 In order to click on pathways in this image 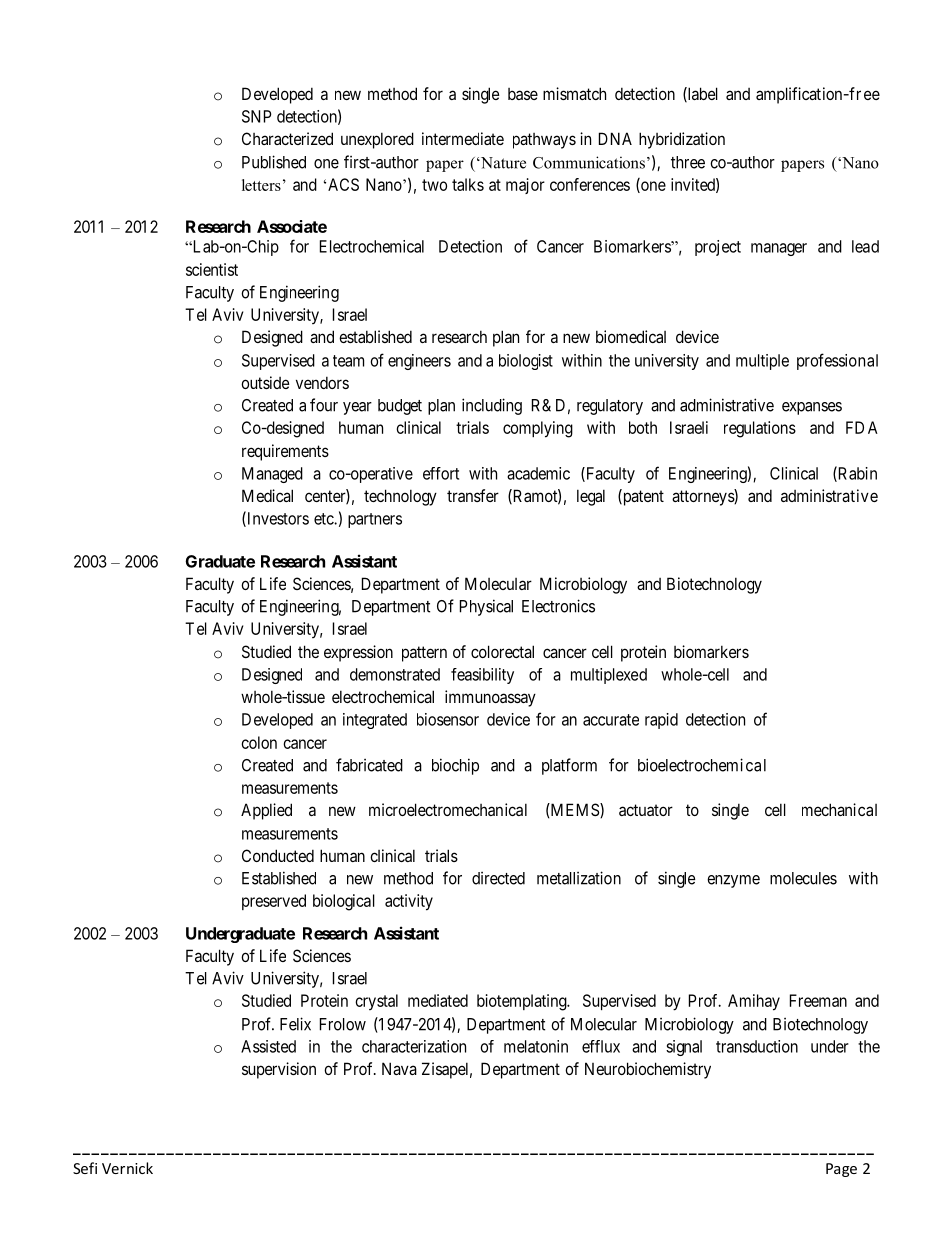, I will do `click(544, 141)`.
